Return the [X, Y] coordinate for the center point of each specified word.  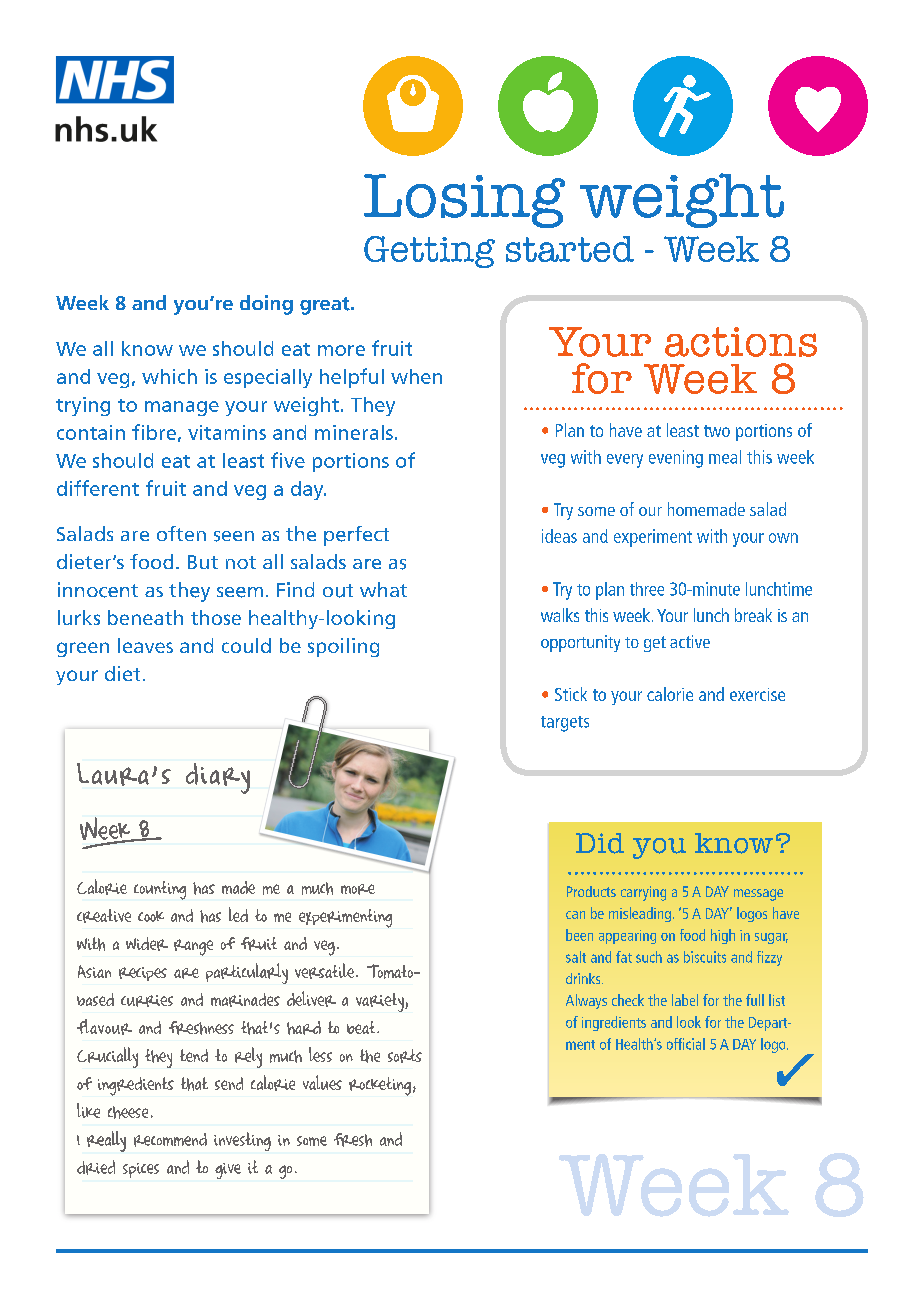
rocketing [380, 1086]
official [686, 1044]
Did [600, 843]
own [783, 538]
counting [160, 890]
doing [266, 305]
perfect [356, 536]
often [181, 533]
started [570, 249]
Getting [429, 252]
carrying [643, 893]
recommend [170, 1140]
